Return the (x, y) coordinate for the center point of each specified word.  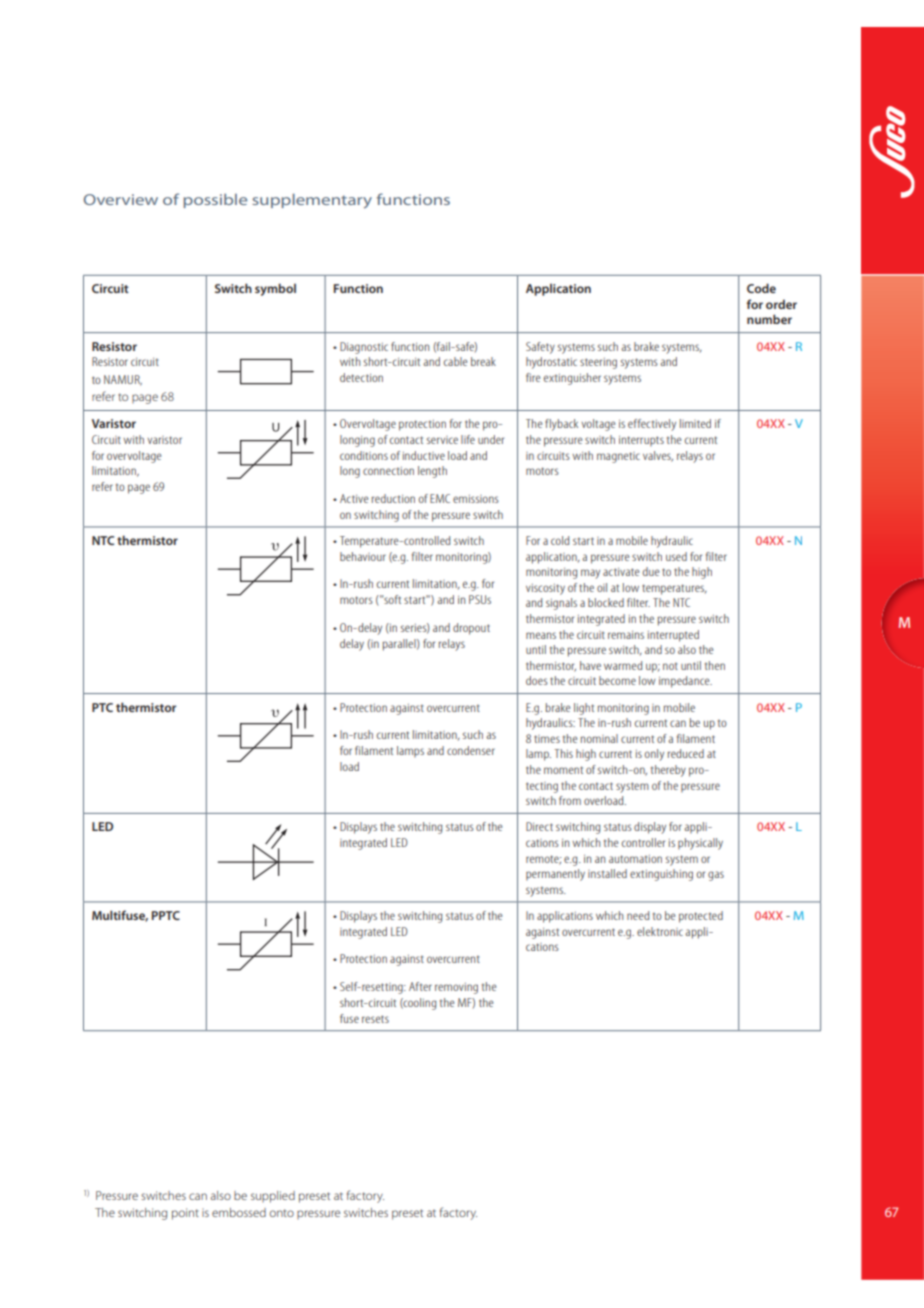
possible (215, 201)
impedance (685, 682)
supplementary (312, 201)
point (185, 1214)
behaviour (363, 556)
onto (282, 1213)
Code (761, 288)
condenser (471, 750)
